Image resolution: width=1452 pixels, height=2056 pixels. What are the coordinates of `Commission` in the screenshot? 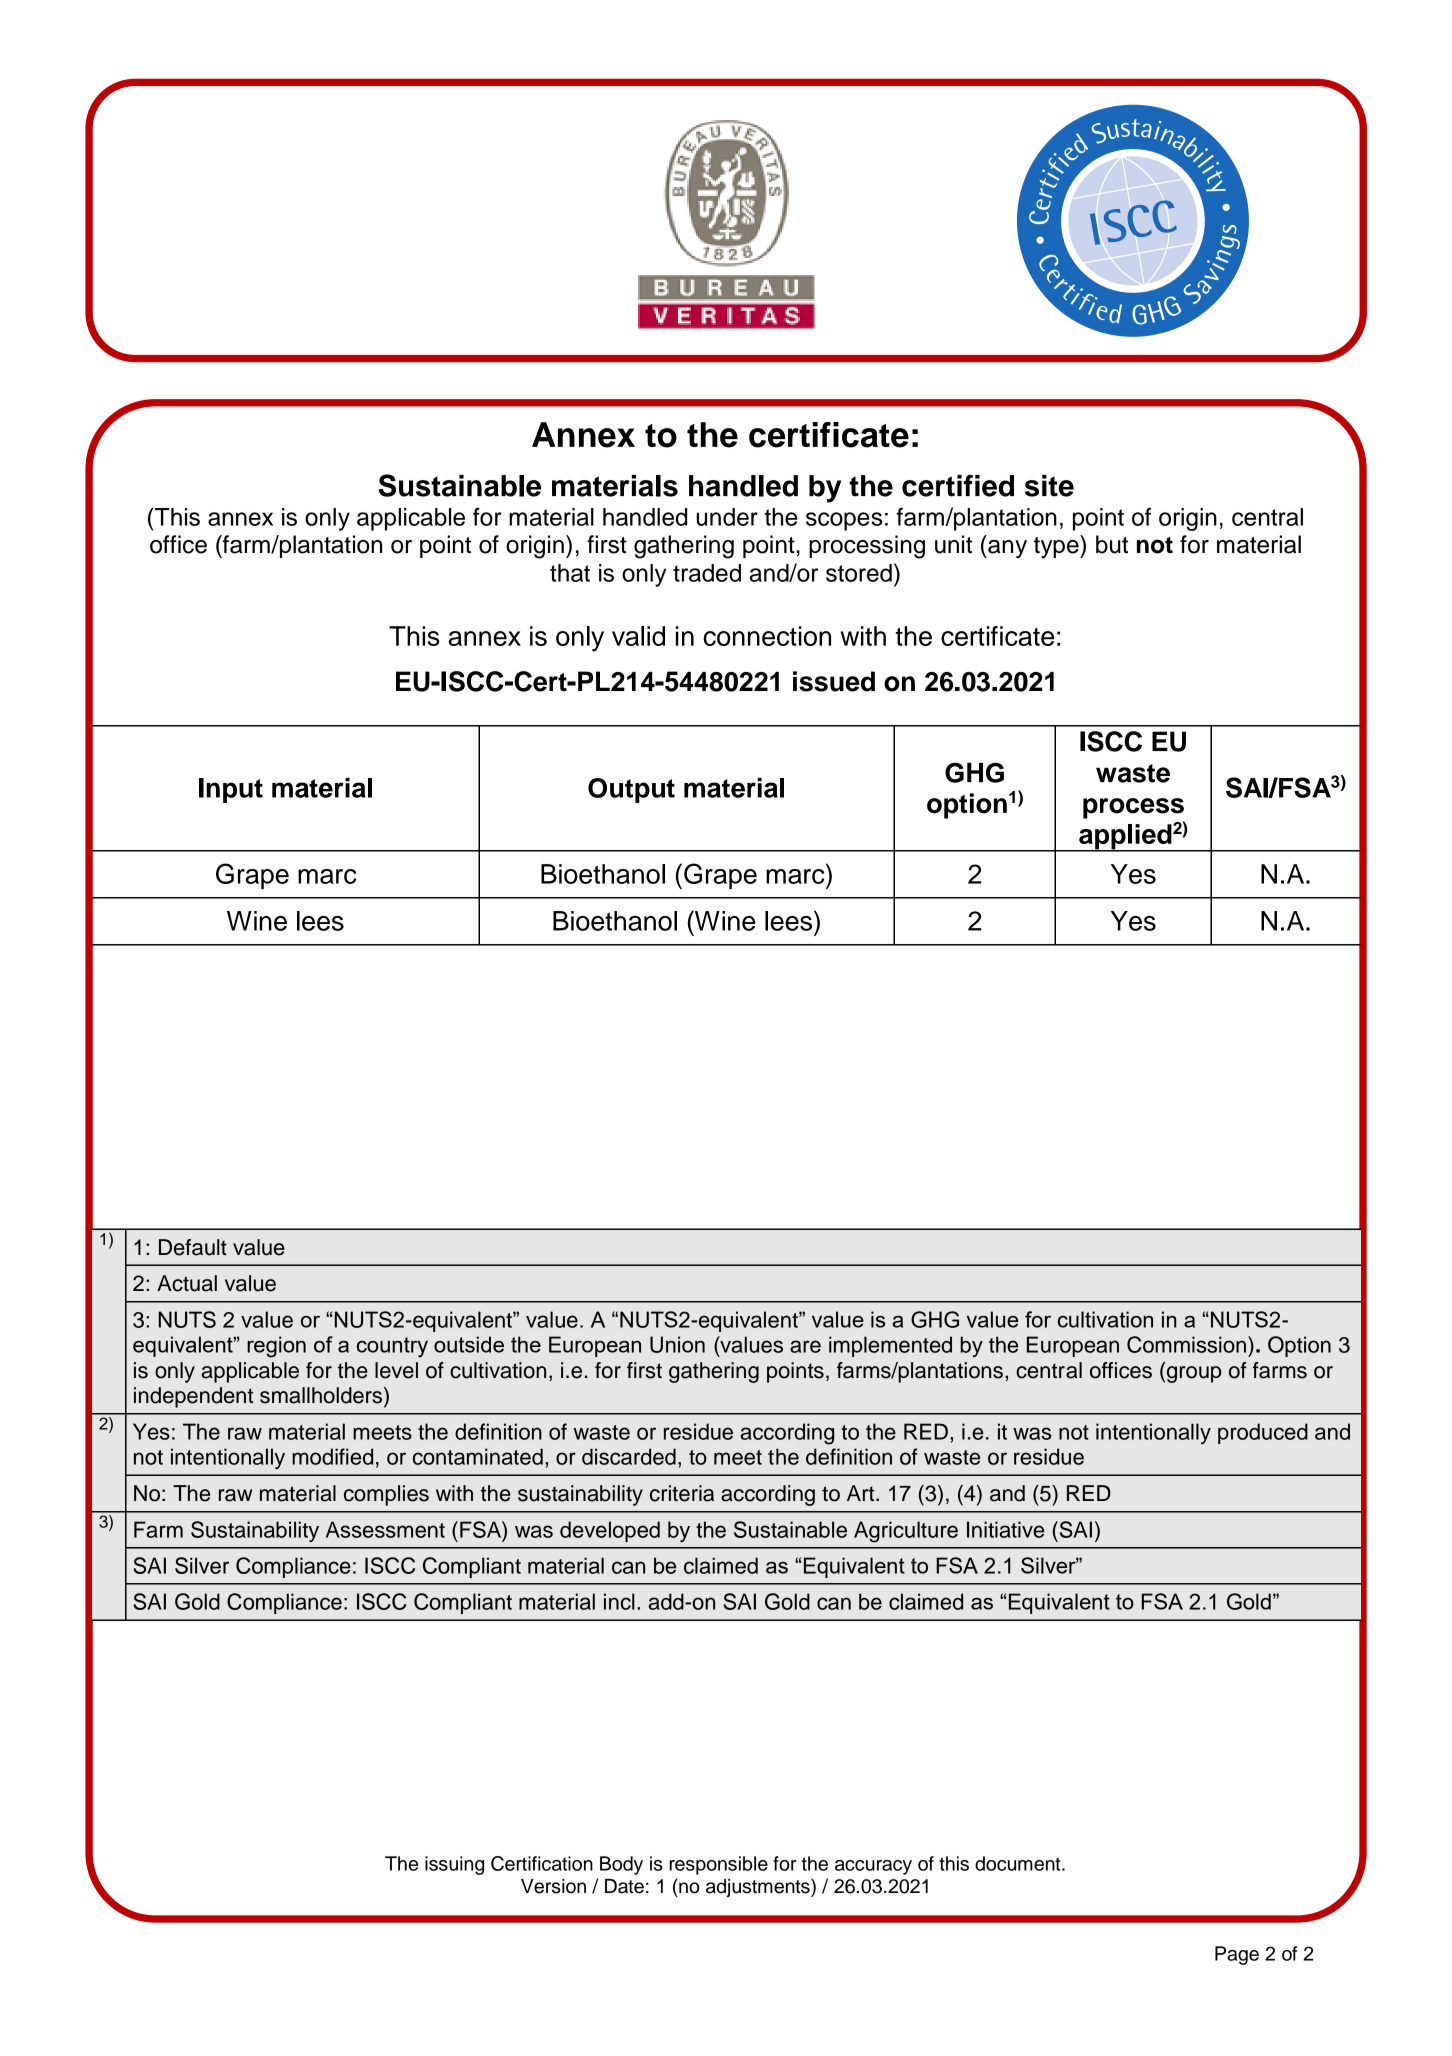 It's located at (1186, 1344).
